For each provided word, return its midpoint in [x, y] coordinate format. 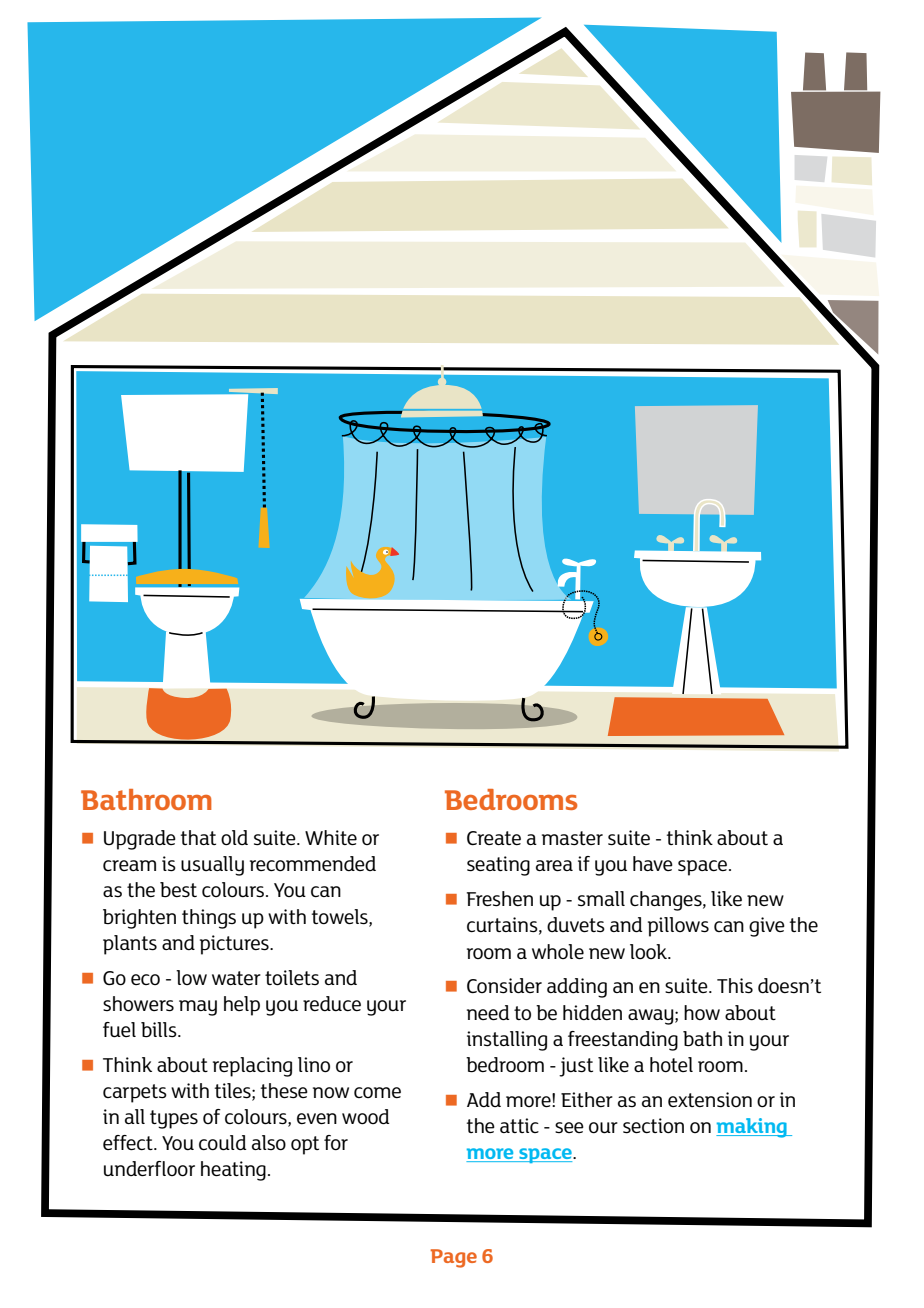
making [752, 1128]
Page [453, 1258]
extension [710, 1100]
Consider [504, 986]
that [198, 837]
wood [365, 1117]
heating [233, 1171]
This [735, 986]
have [653, 863]
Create [494, 838]
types [174, 1119]
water [236, 978]
